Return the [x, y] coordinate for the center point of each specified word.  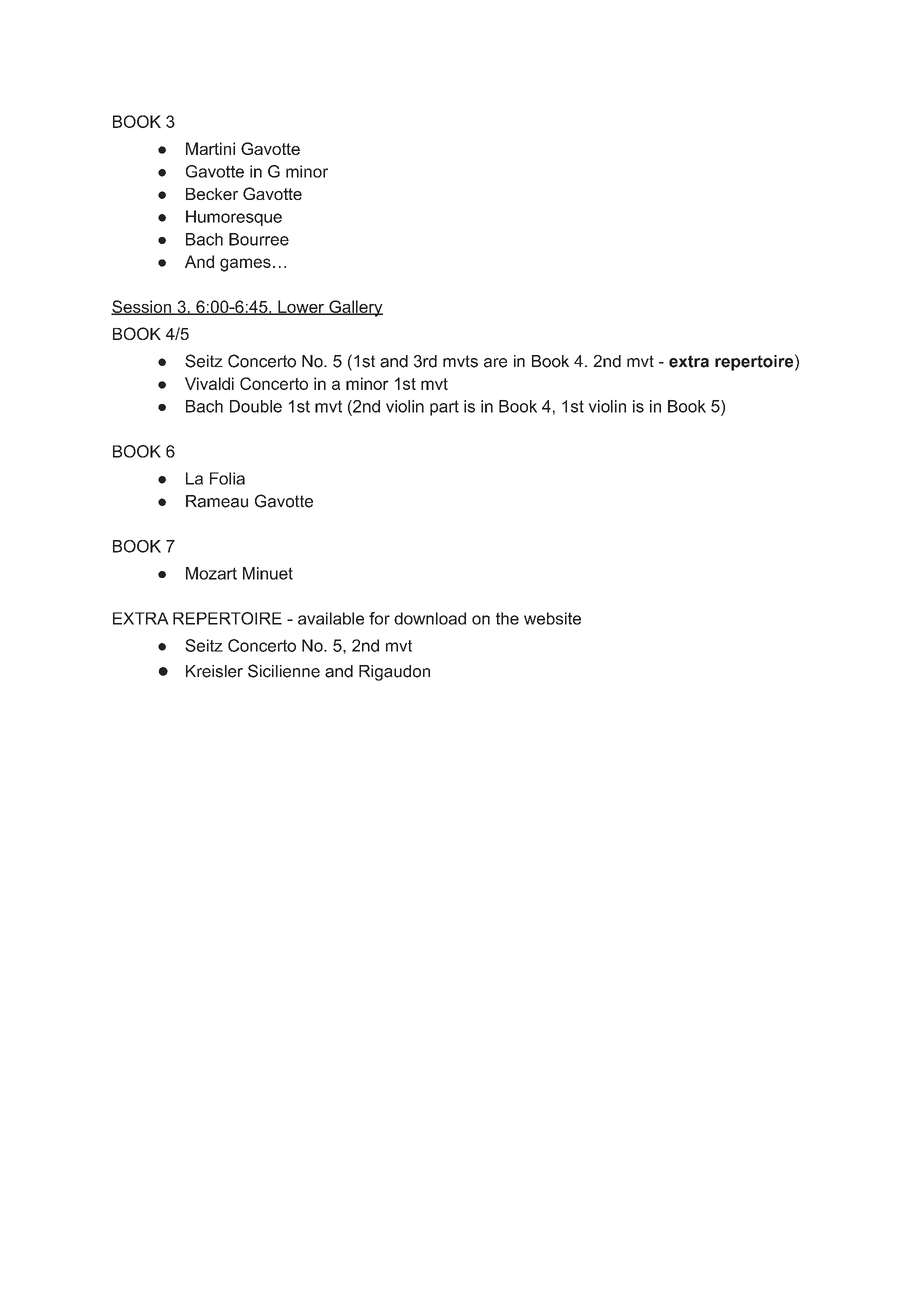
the [507, 618]
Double [256, 406]
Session [142, 307]
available [331, 618]
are [495, 363]
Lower [301, 307]
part [444, 408]
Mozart [211, 573]
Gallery [355, 308]
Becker [212, 194]
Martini [210, 148]
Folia [227, 478]
